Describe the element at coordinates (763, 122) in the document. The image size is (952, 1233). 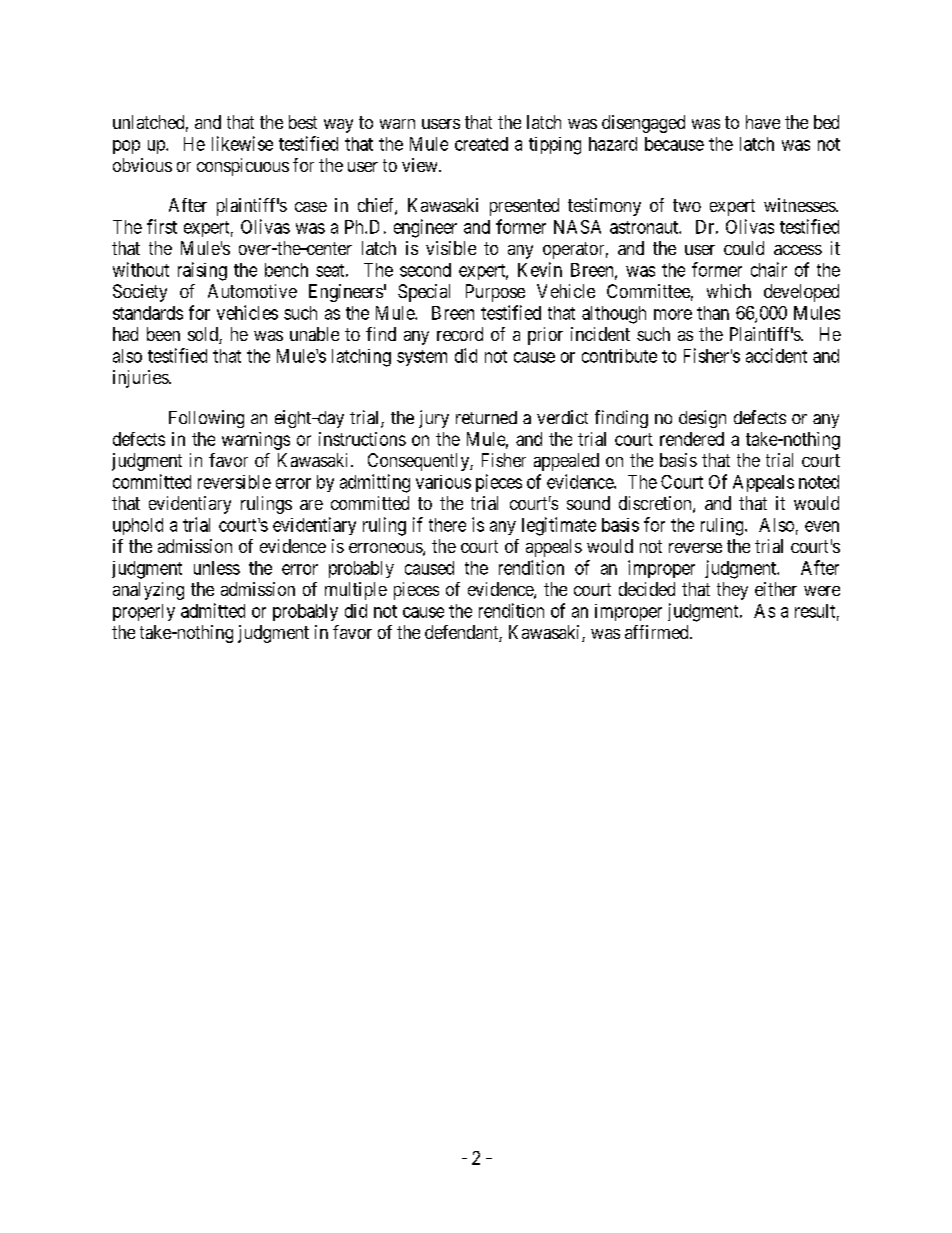
I see `have` at that location.
